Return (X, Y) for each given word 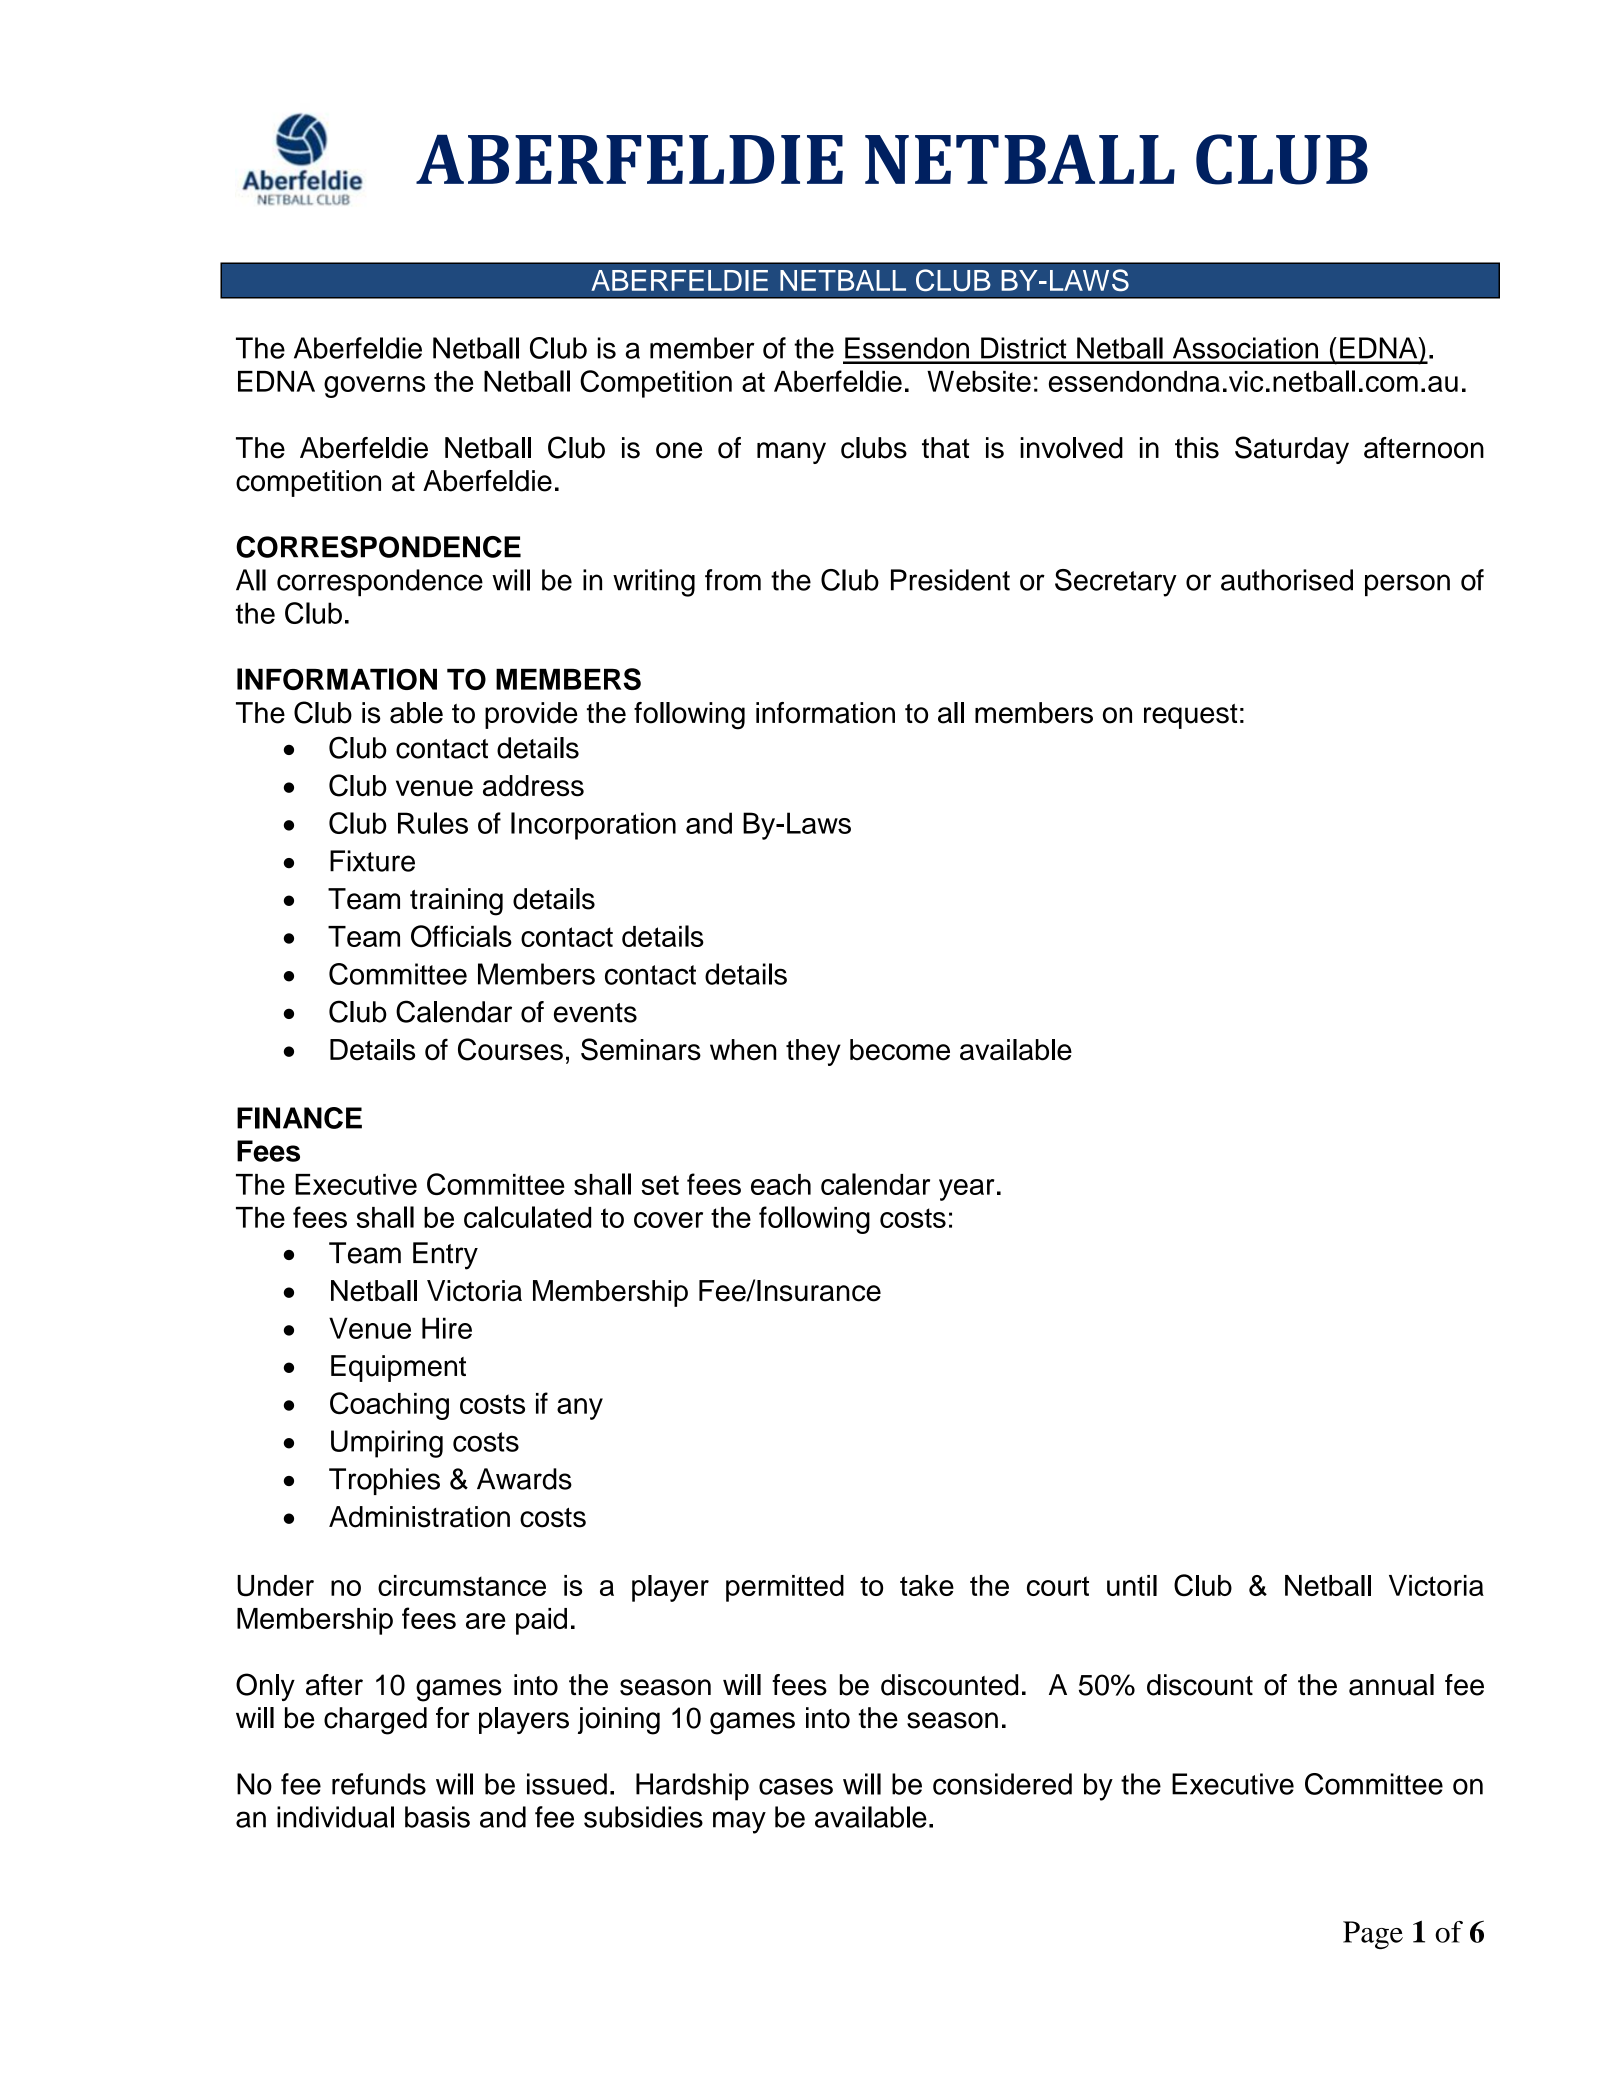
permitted (785, 1588)
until (1132, 1585)
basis (437, 1817)
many (791, 453)
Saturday (1292, 450)
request (1191, 716)
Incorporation (593, 826)
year (967, 1190)
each (781, 1184)
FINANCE (299, 1118)
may (739, 1822)
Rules (433, 823)
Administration (419, 1517)
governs (374, 387)
